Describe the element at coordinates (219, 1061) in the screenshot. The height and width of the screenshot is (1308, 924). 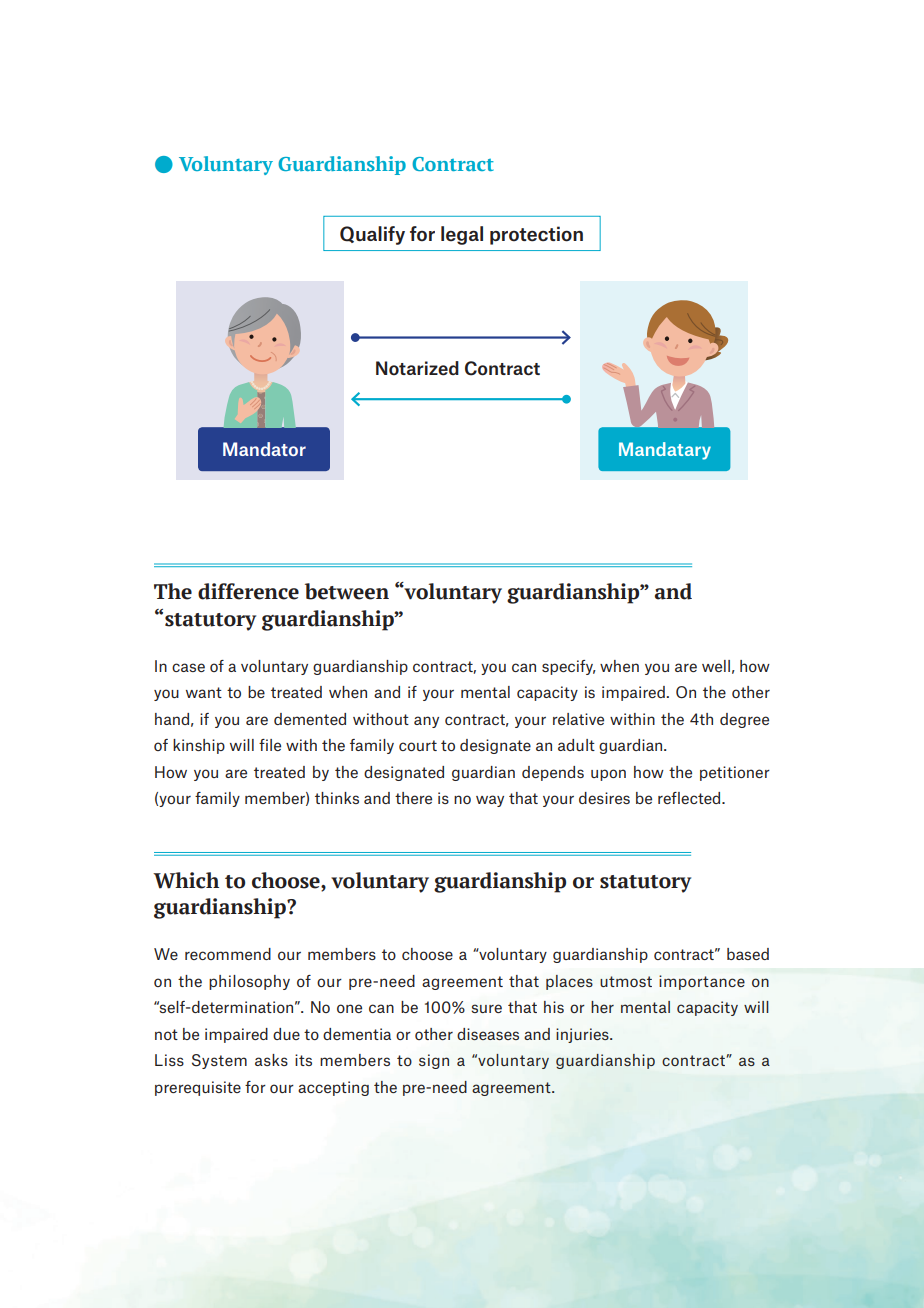
I see `System` at that location.
